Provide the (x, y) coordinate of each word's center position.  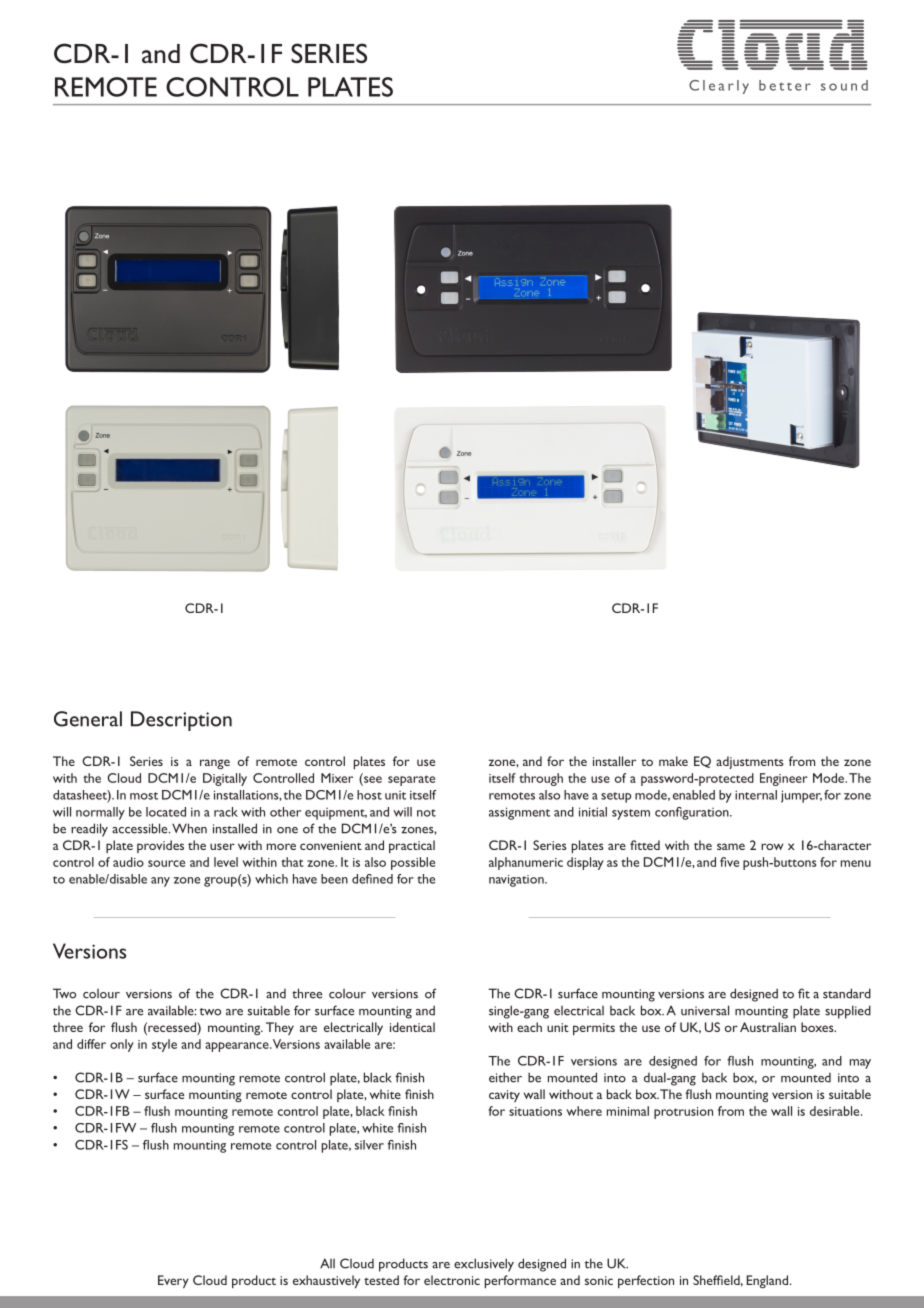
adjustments (750, 762)
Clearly (719, 87)
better (785, 85)
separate (411, 780)
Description (181, 721)
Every (173, 1281)
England (769, 1281)
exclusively (484, 1265)
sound (844, 85)
